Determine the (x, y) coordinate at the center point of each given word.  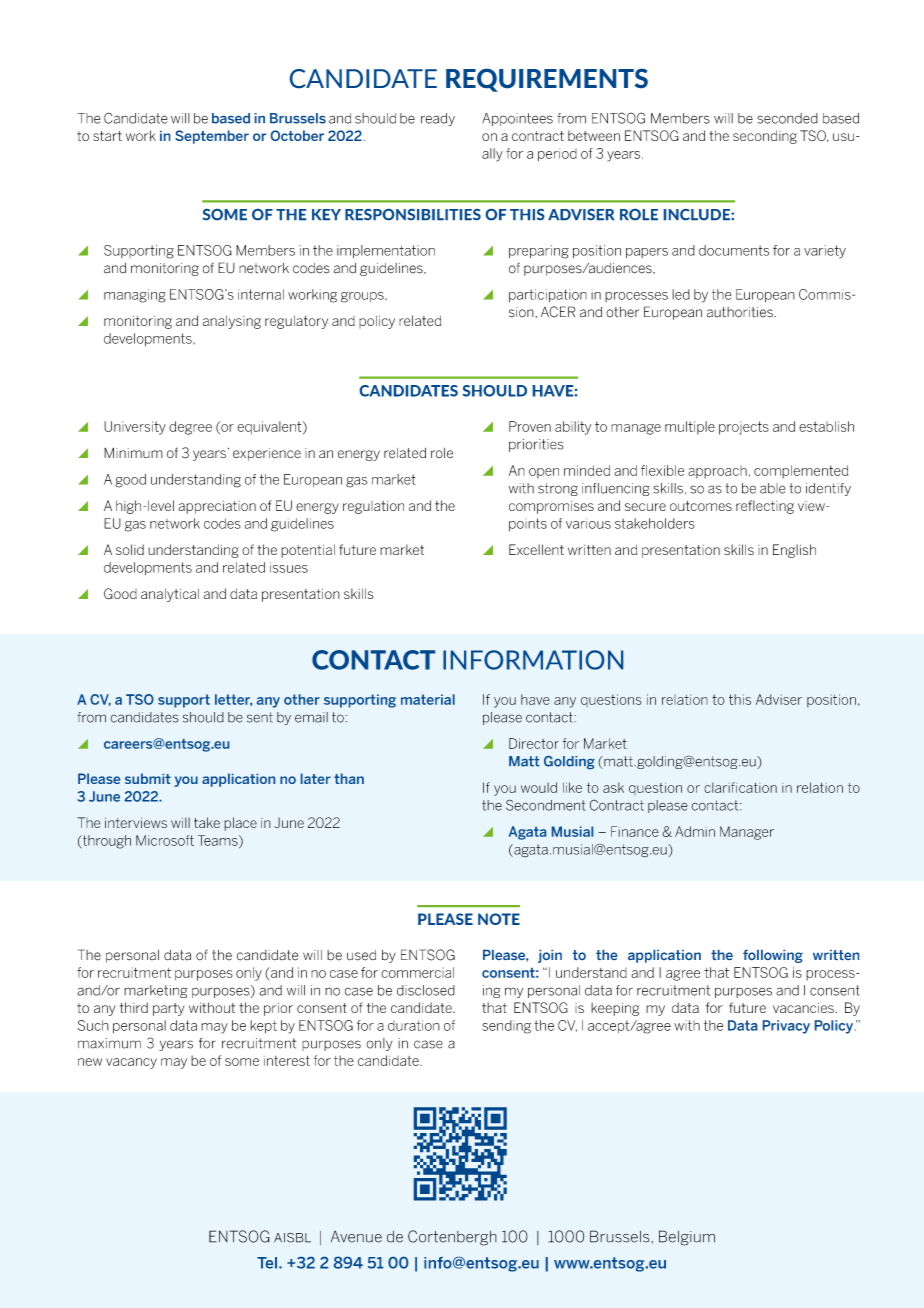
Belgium (687, 1238)
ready (438, 119)
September (212, 137)
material (428, 699)
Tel (267, 1263)
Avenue (356, 1237)
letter (233, 700)
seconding (765, 137)
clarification (740, 787)
